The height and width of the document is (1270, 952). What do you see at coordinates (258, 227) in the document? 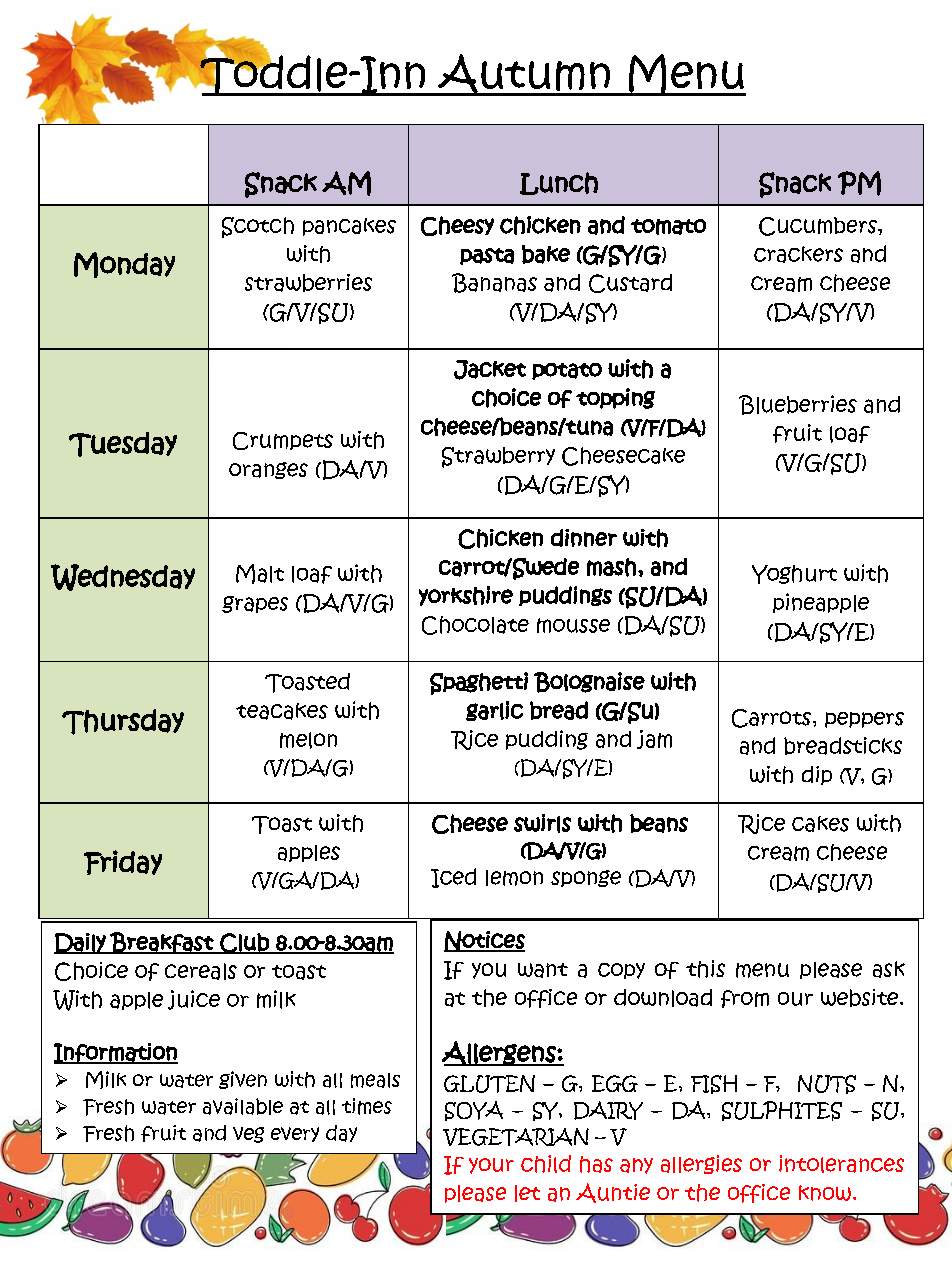
I see `Scotch` at bounding box center [258, 227].
